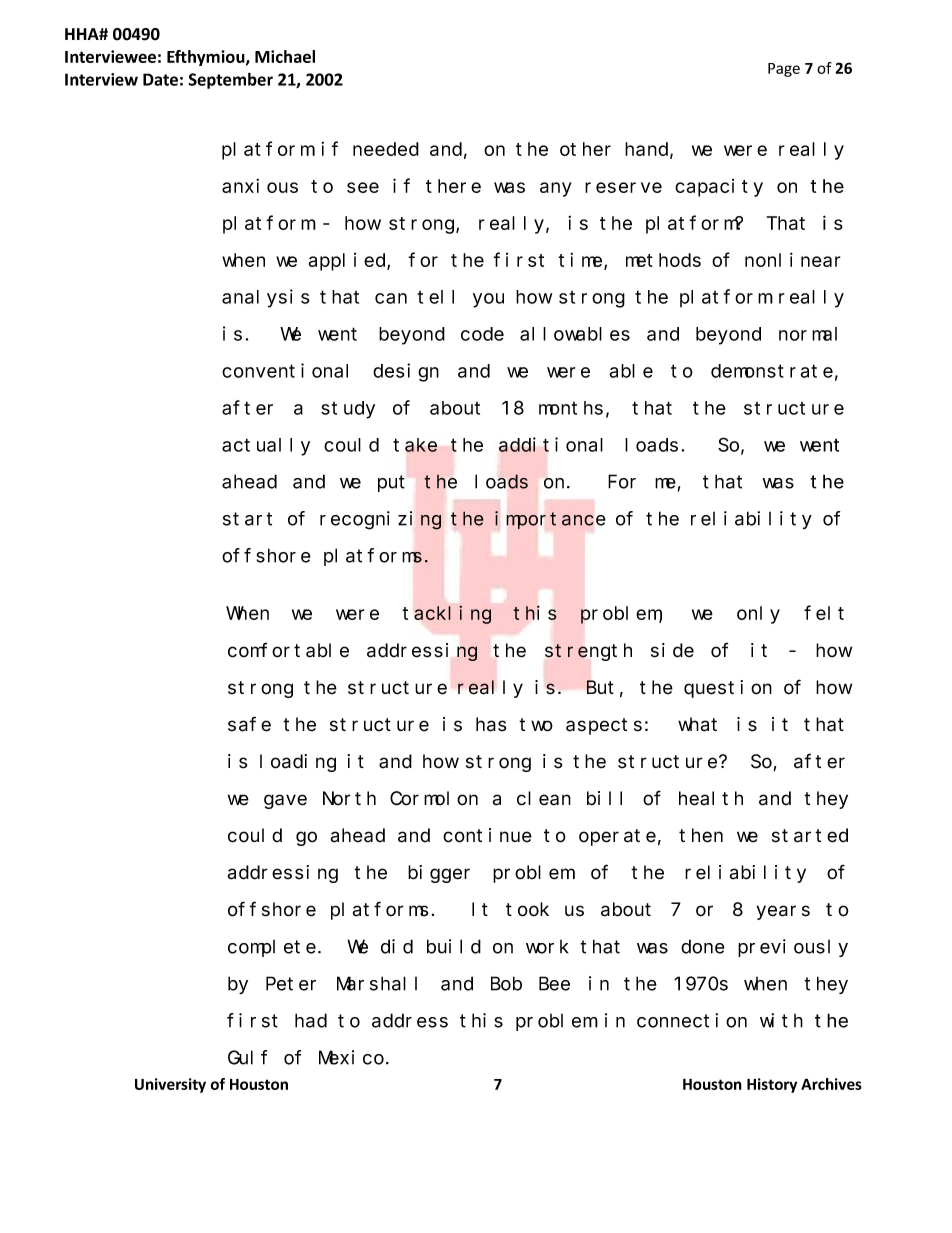 This image has height=1233, width=952. What do you see at coordinates (453, 186) in the image?
I see `there` at bounding box center [453, 186].
